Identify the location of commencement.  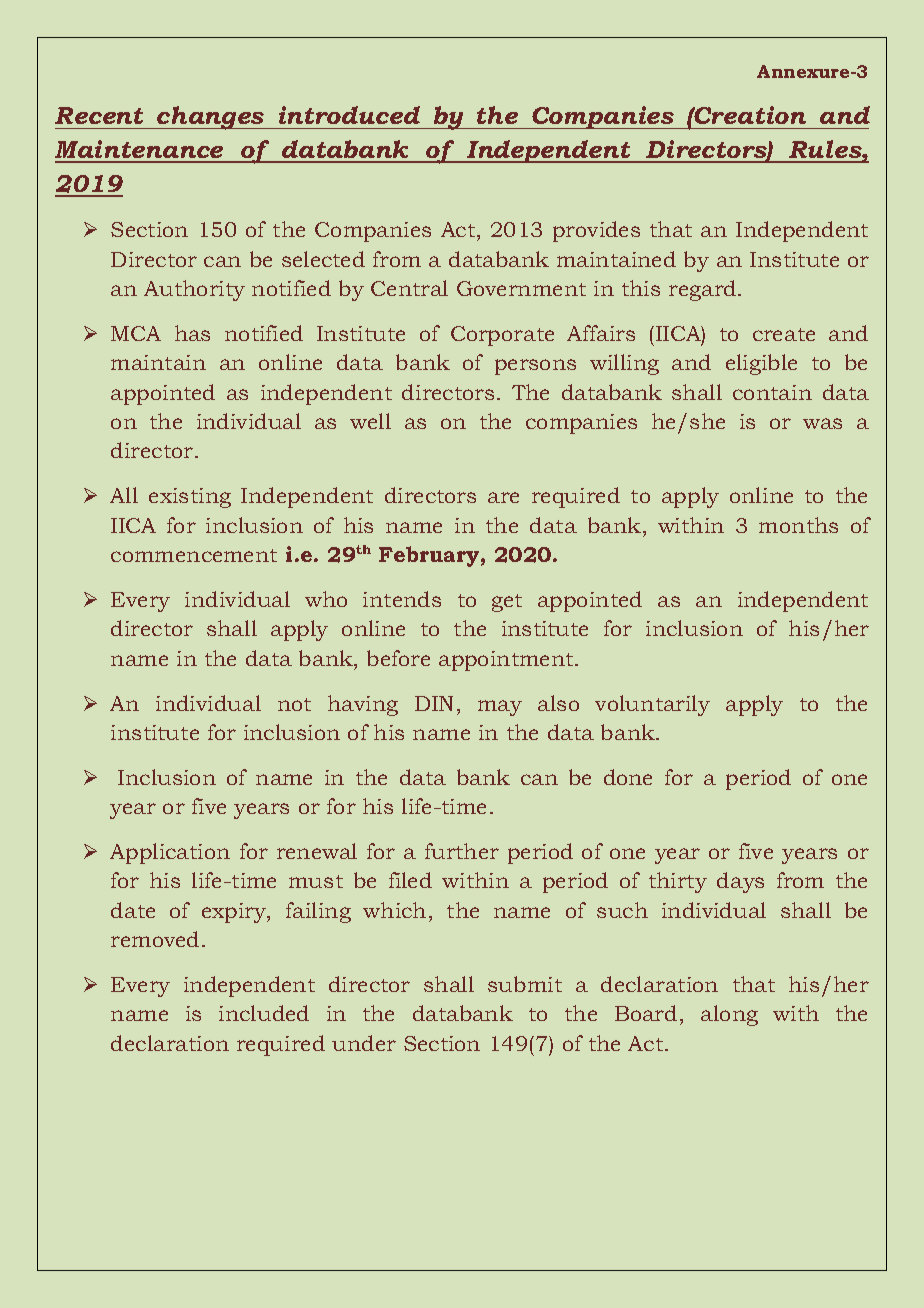
(194, 555).
